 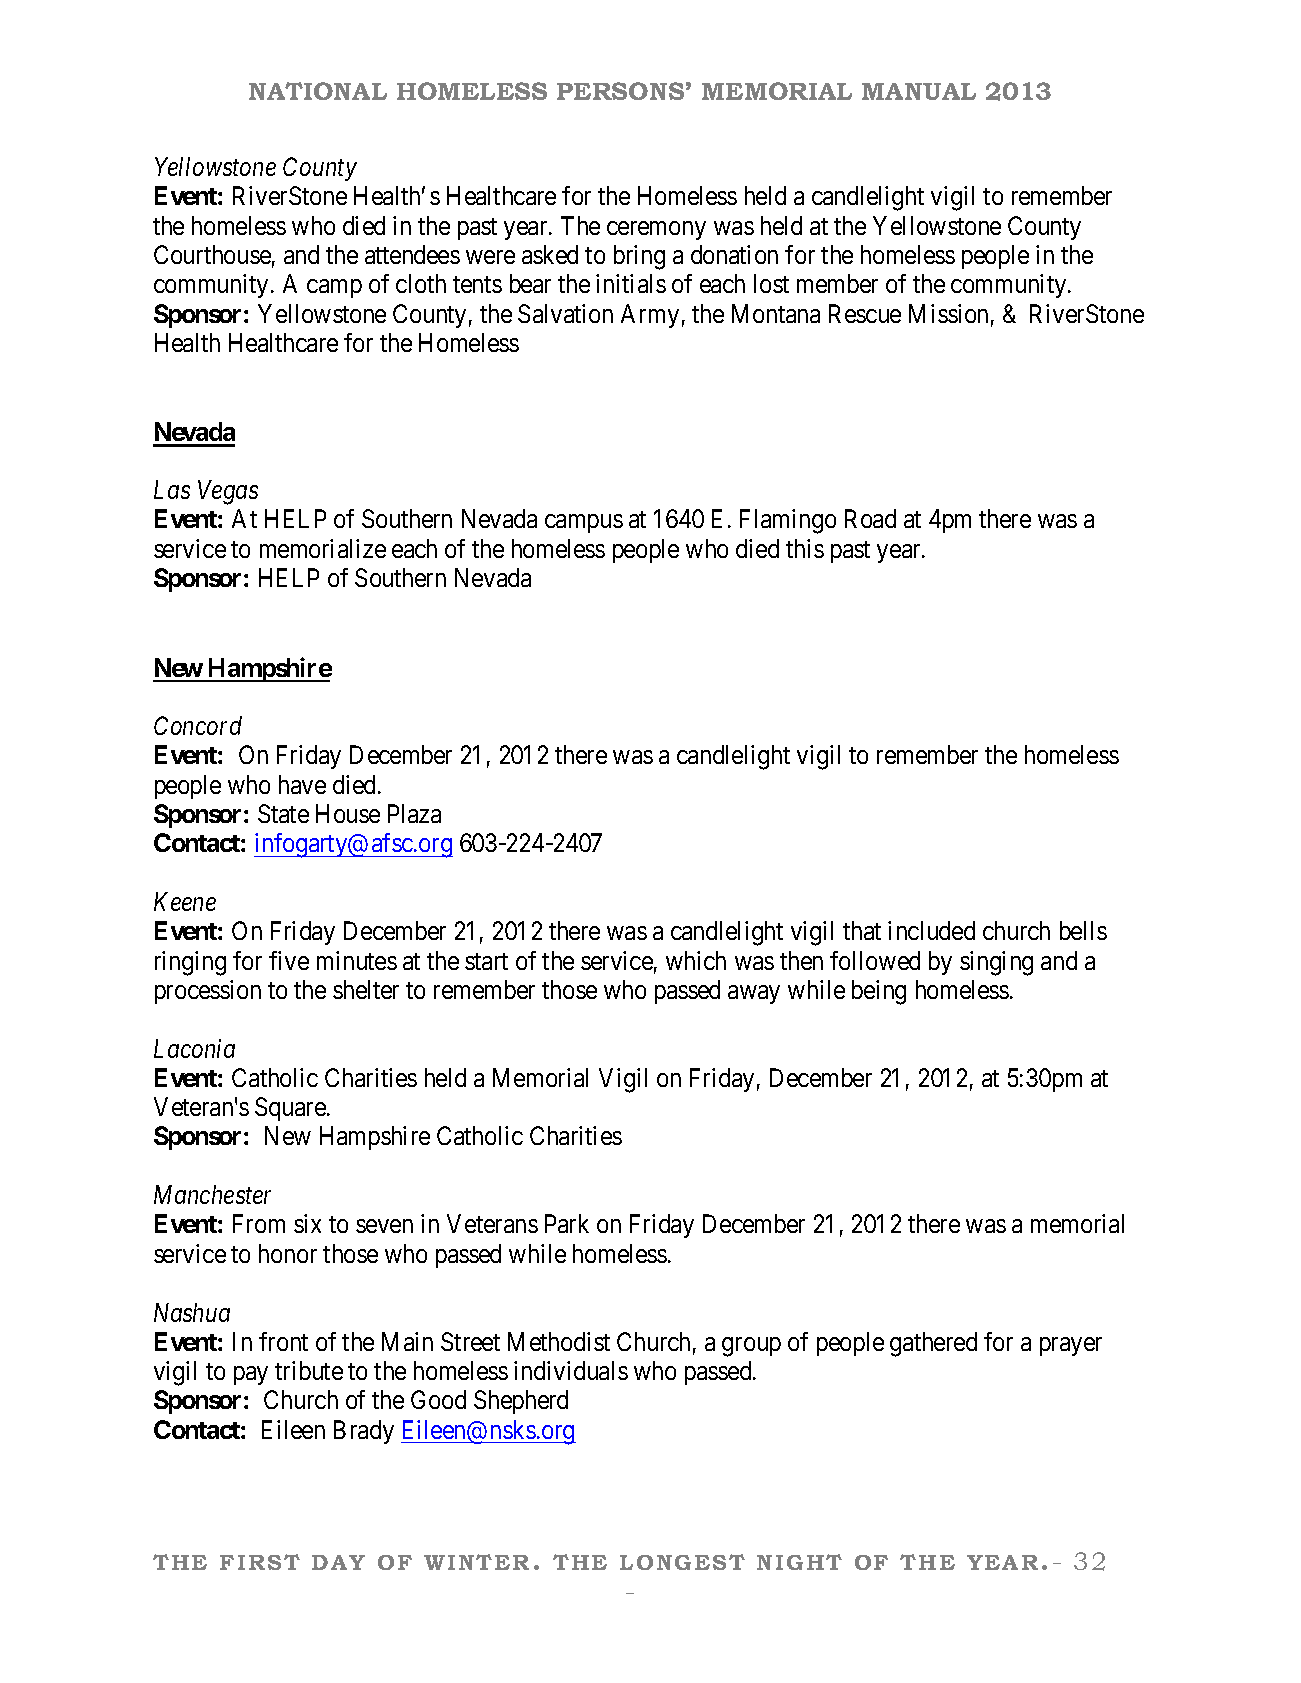 What do you see at coordinates (919, 91) in the page?
I see `MANUAL` at bounding box center [919, 91].
